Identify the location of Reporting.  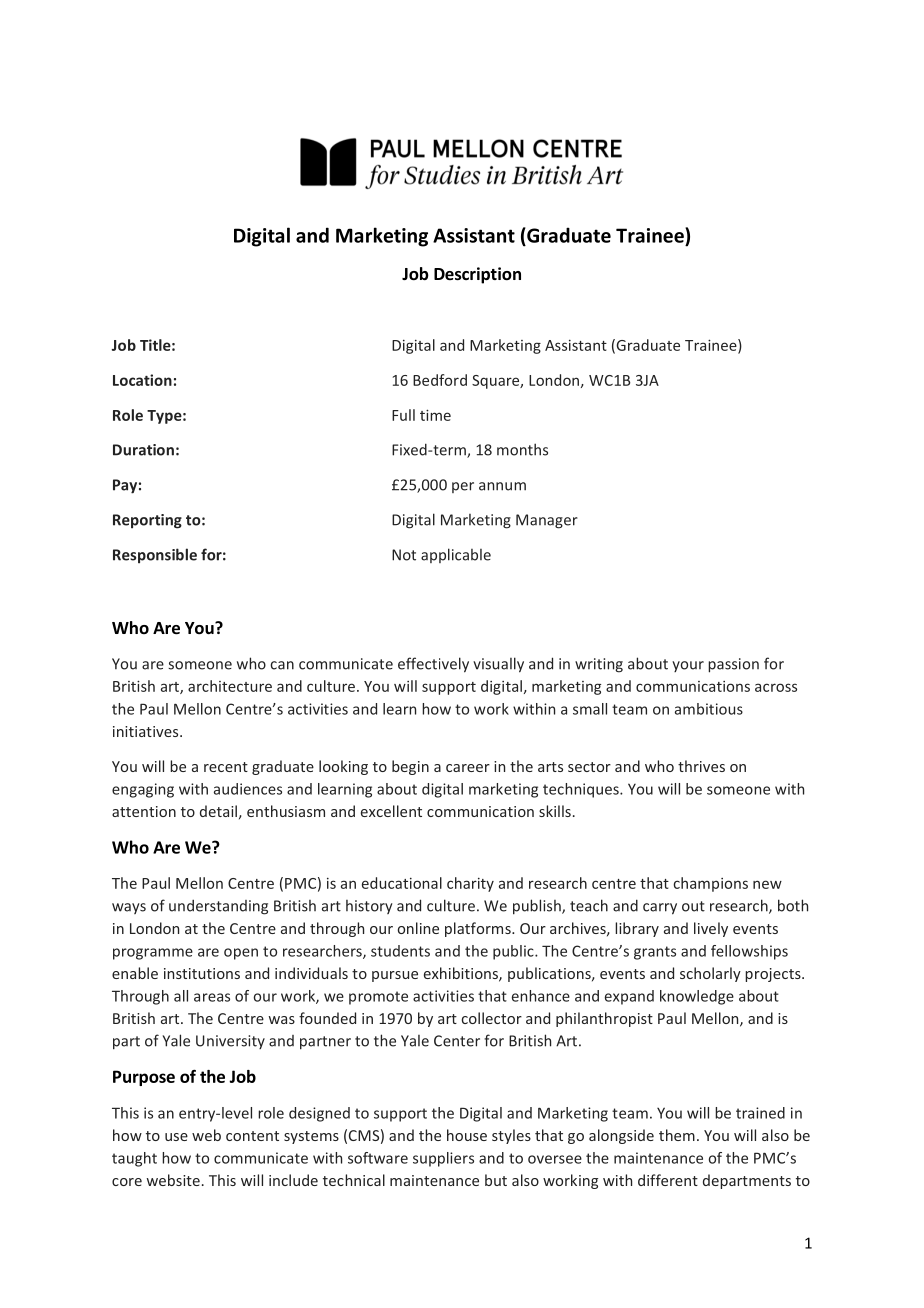
(147, 521).
